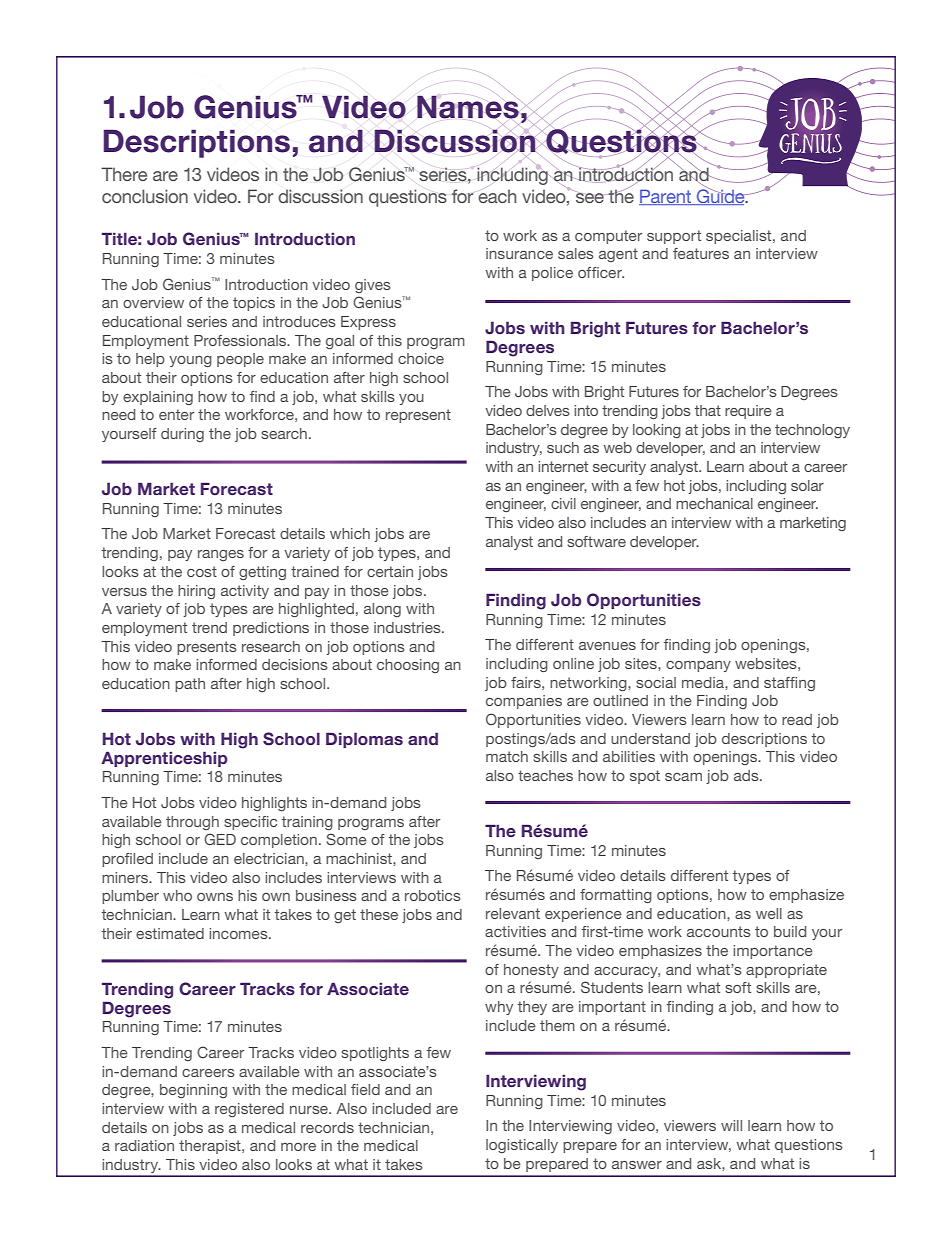 The width and height of the document is (952, 1233). I want to click on match, so click(507, 756).
